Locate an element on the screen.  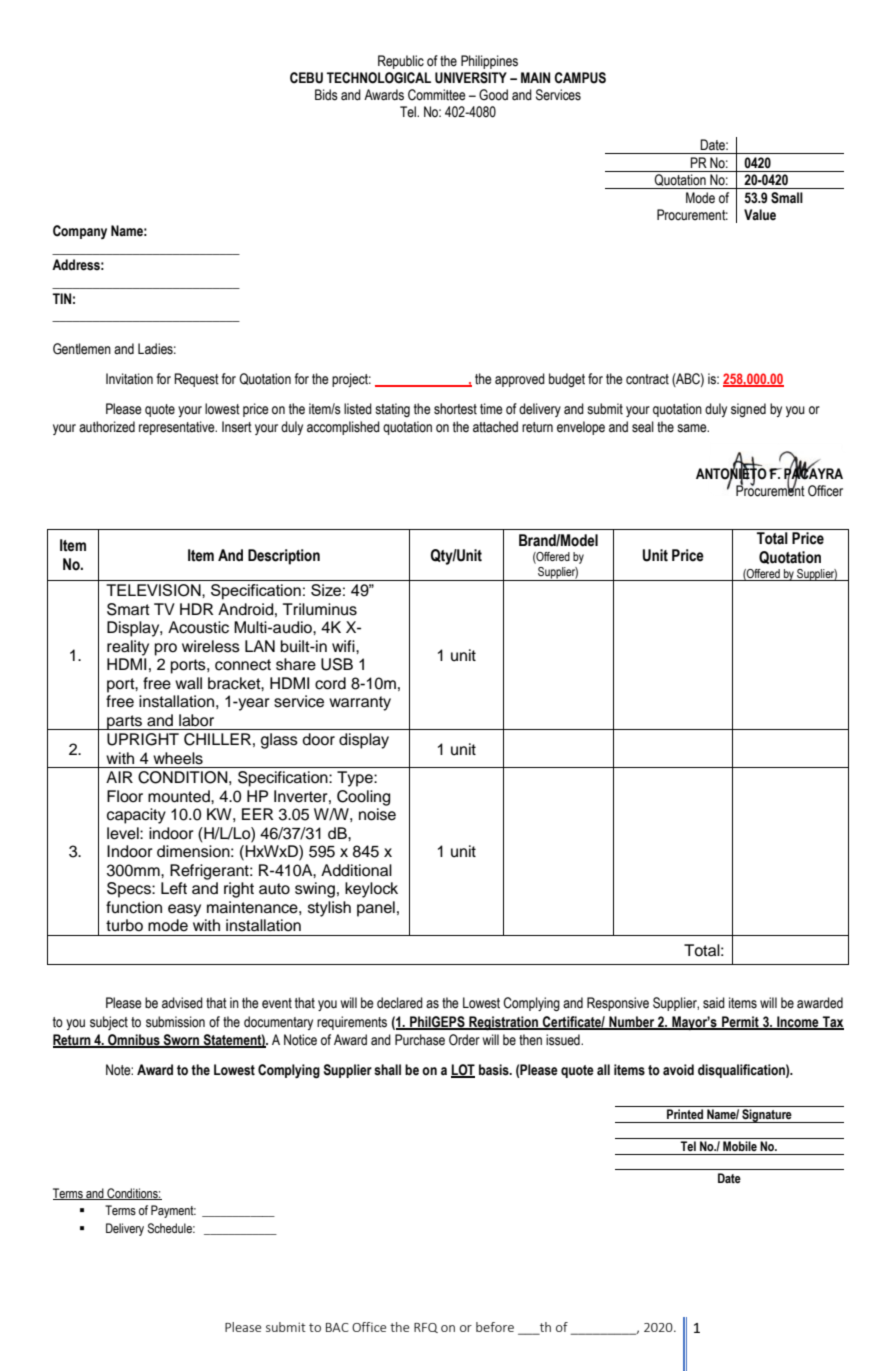
representative is located at coordinates (178, 428).
